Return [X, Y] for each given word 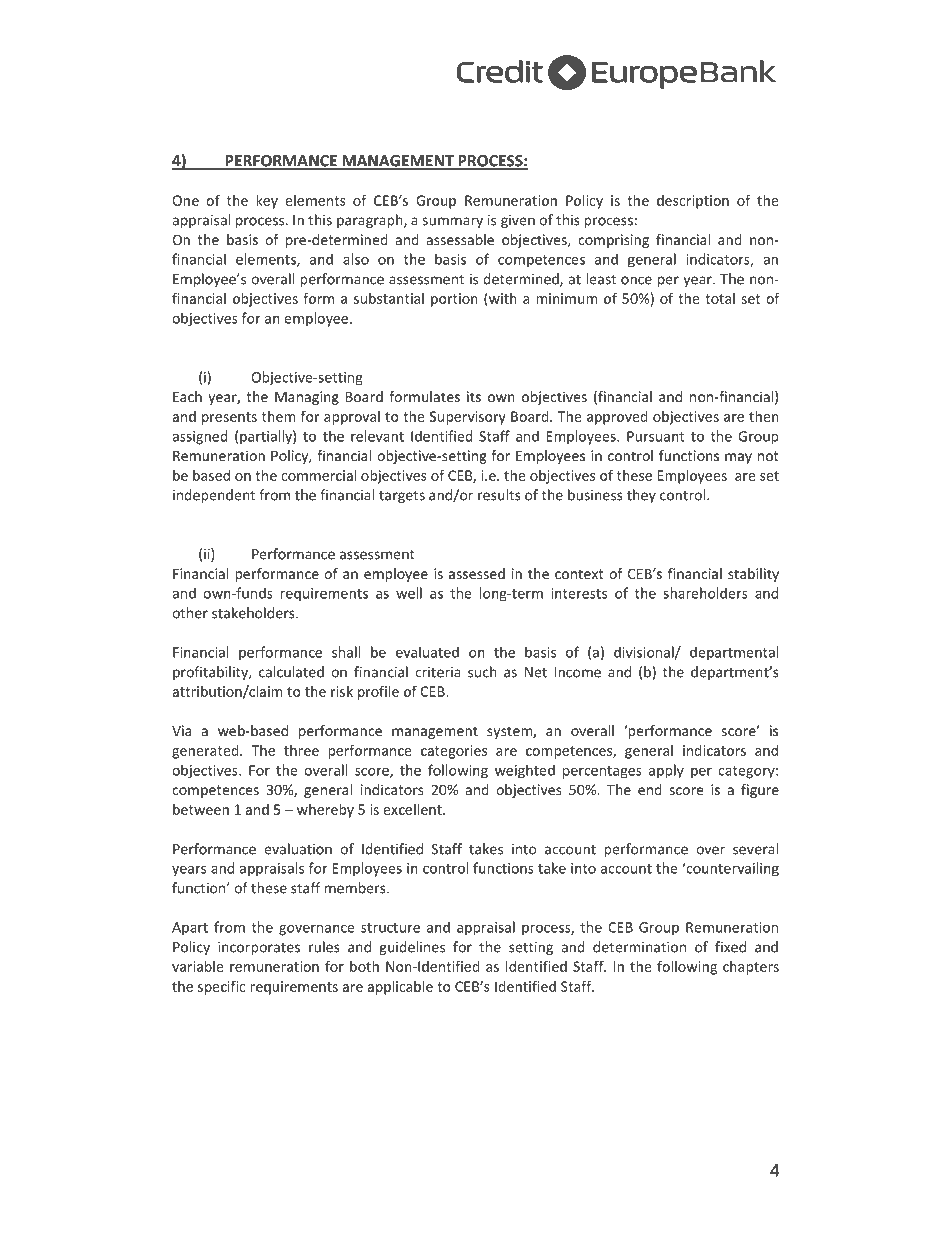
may [738, 458]
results [499, 495]
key [267, 201]
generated [206, 752]
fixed [730, 947]
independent [214, 496]
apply [666, 771]
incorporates [259, 948]
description [693, 202]
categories [454, 752]
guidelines [412, 948]
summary [452, 222]
